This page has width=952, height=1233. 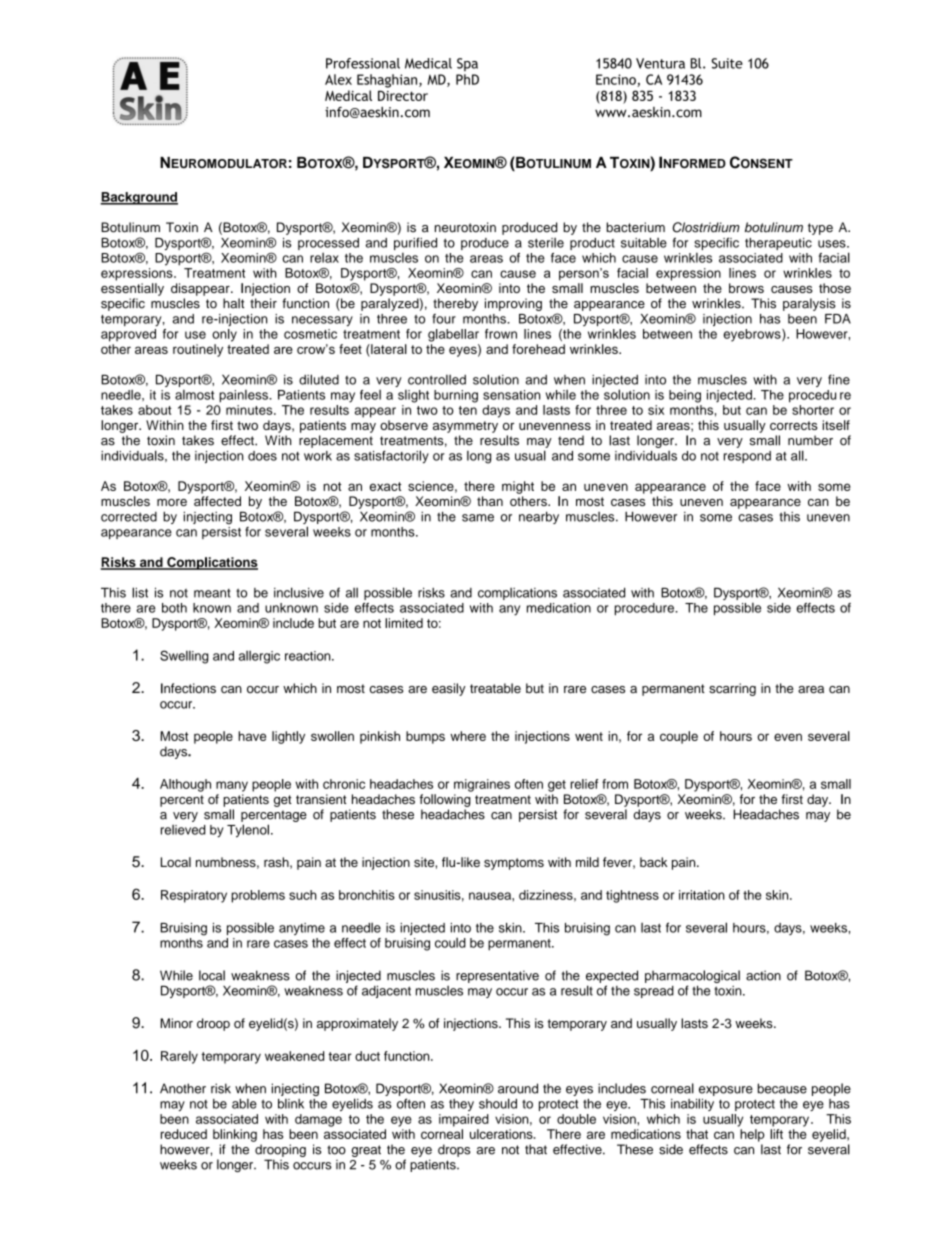 I want to click on irritation, so click(x=702, y=895).
